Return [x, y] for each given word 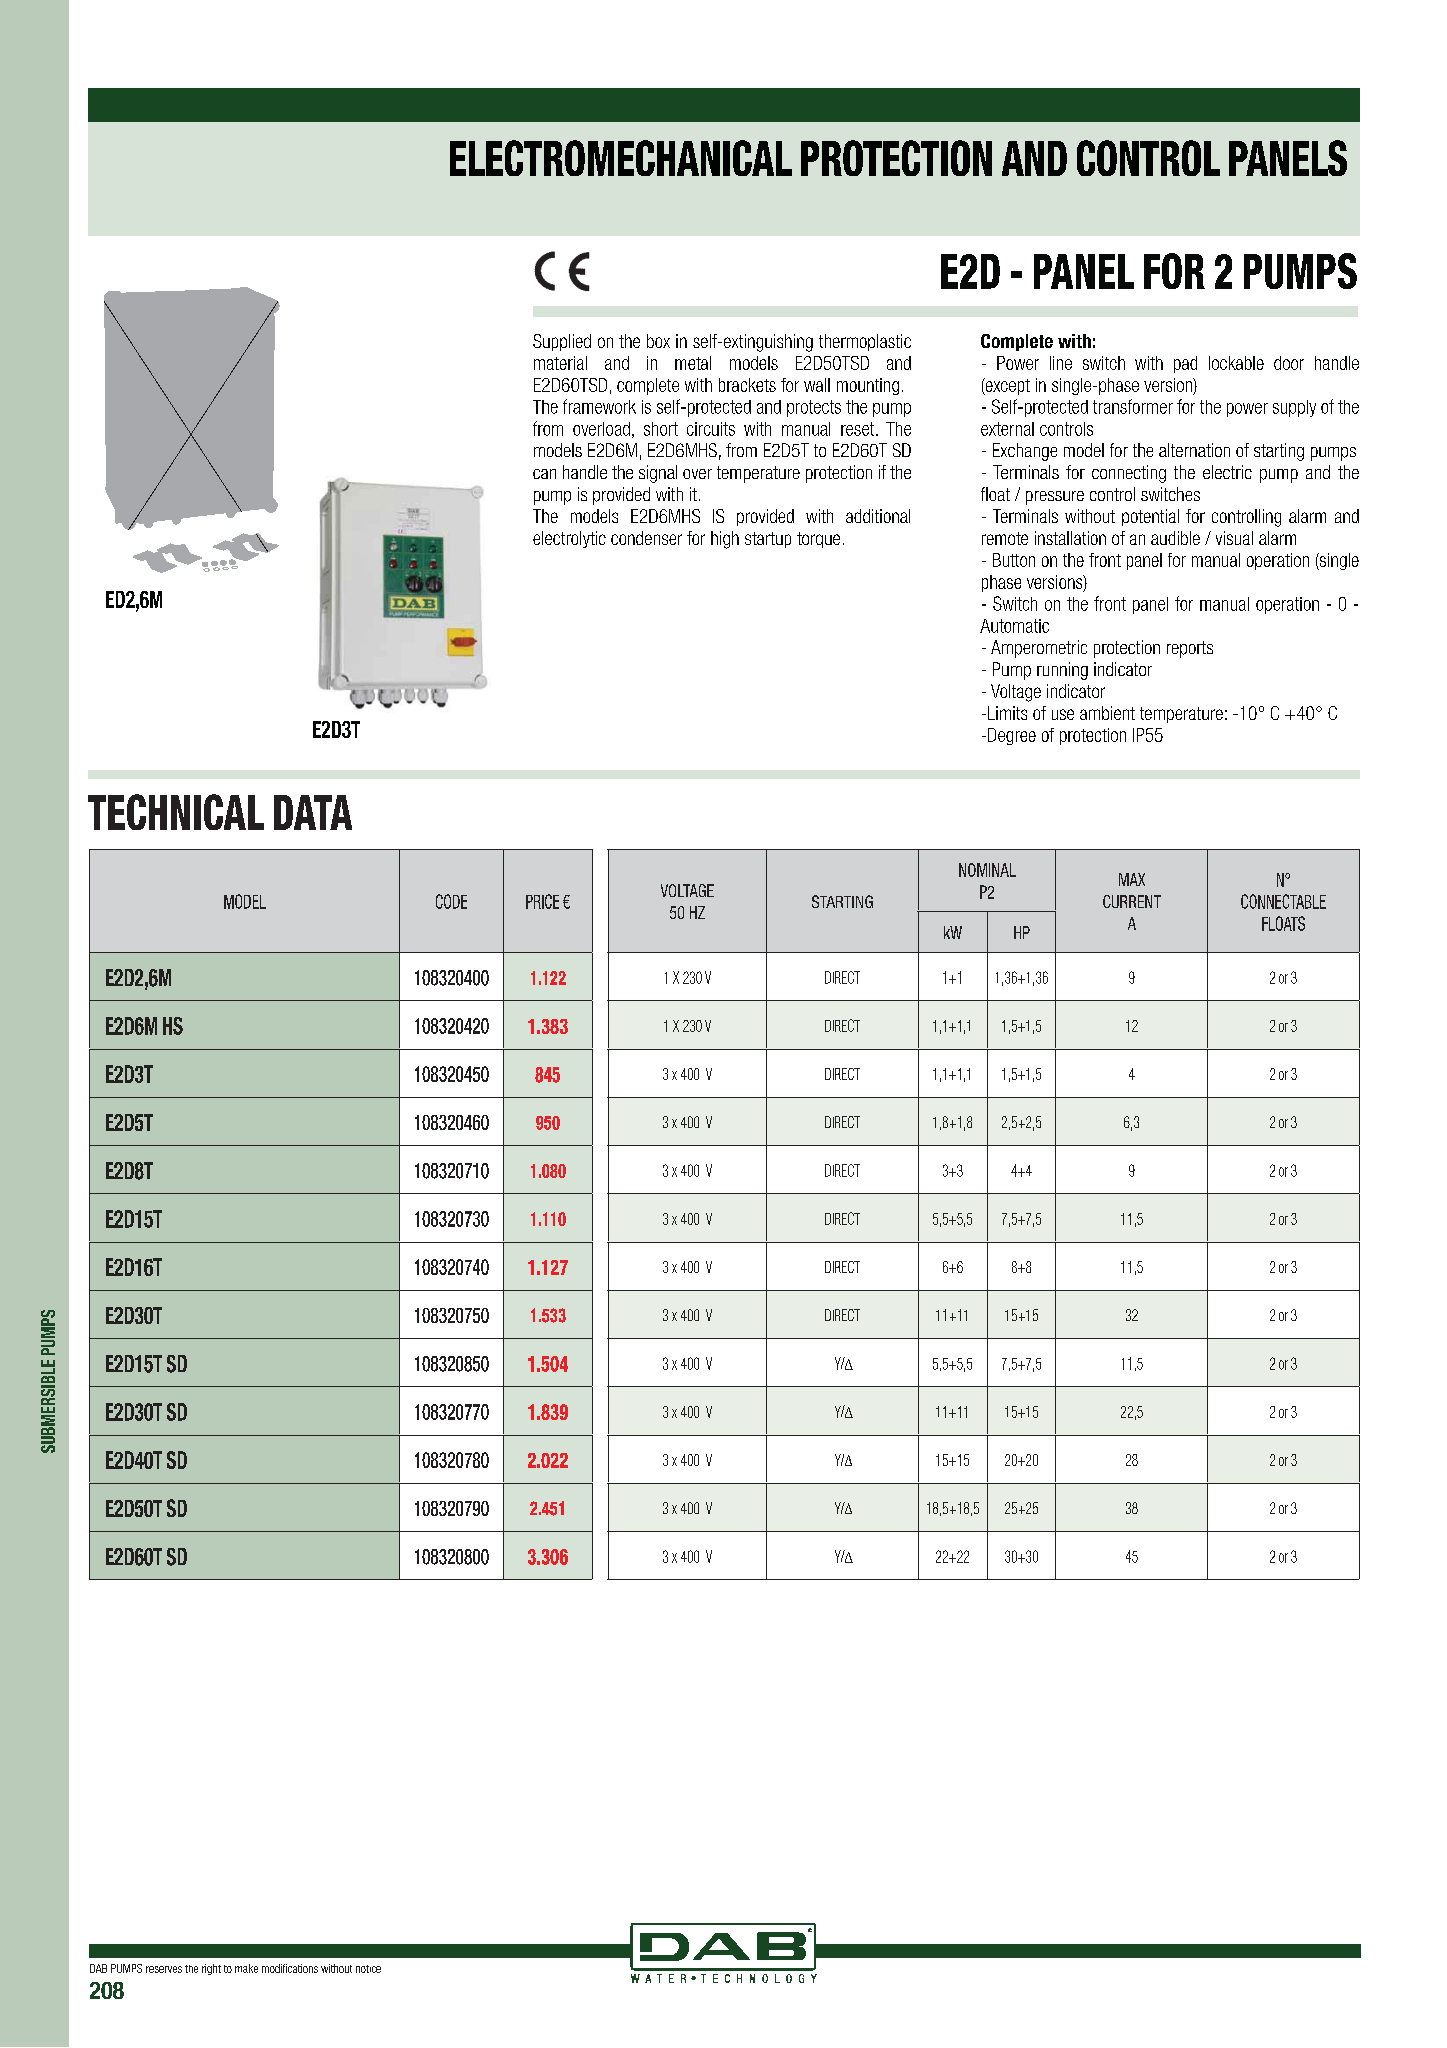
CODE [451, 901]
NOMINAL [987, 870]
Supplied [562, 342]
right [211, 1969]
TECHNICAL [176, 812]
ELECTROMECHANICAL [621, 158]
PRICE [542, 901]
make [246, 1968]
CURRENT [1132, 901]
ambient [1107, 713]
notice [368, 1969]
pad [1185, 364]
